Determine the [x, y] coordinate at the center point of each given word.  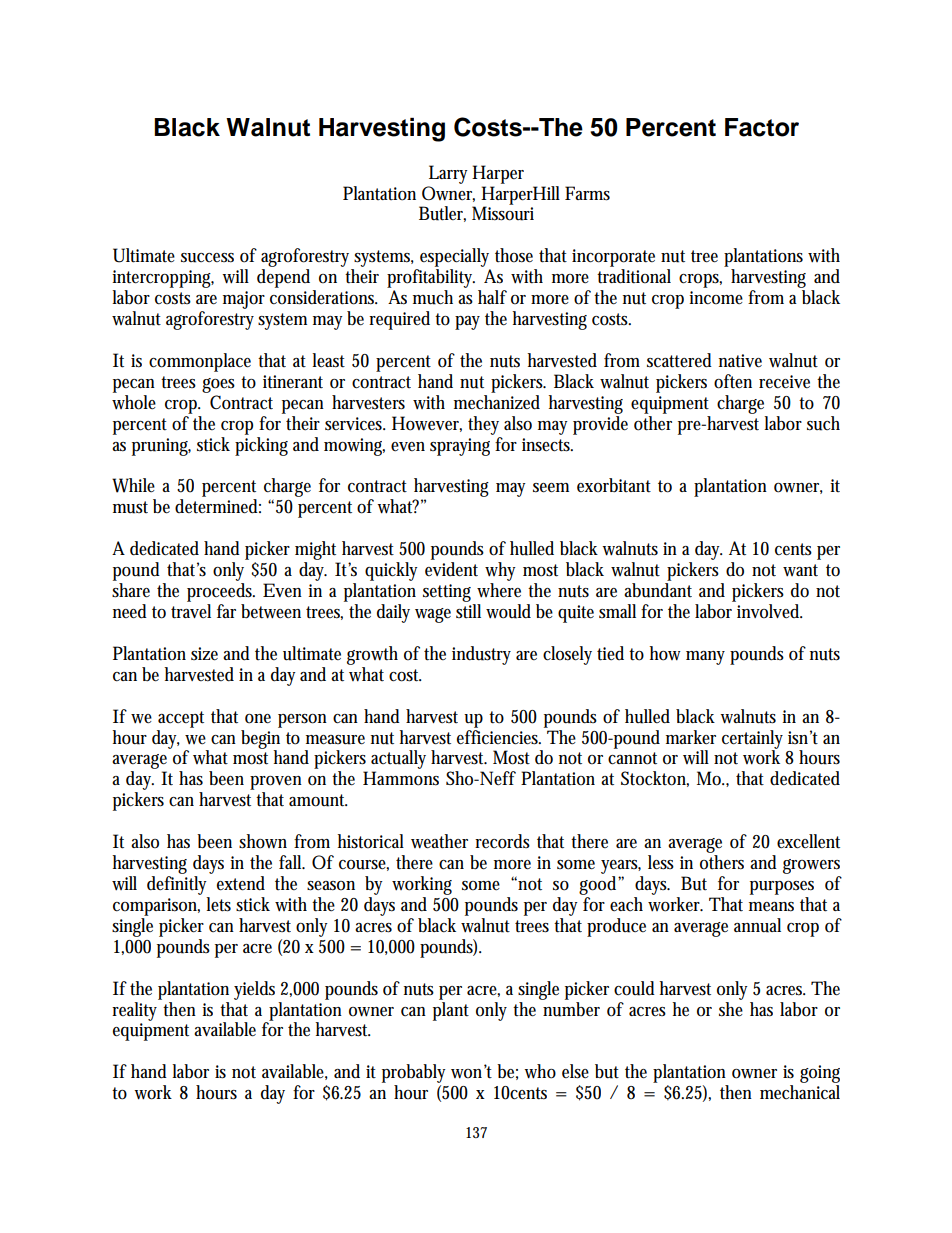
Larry [448, 174]
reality [137, 1010]
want [800, 570]
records [502, 841]
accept [181, 719]
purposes [782, 888]
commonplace [200, 362]
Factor [762, 127]
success [207, 258]
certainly [752, 740]
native [740, 361]
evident [451, 569]
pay [467, 323]
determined [218, 506]
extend [241, 883]
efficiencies [499, 736]
